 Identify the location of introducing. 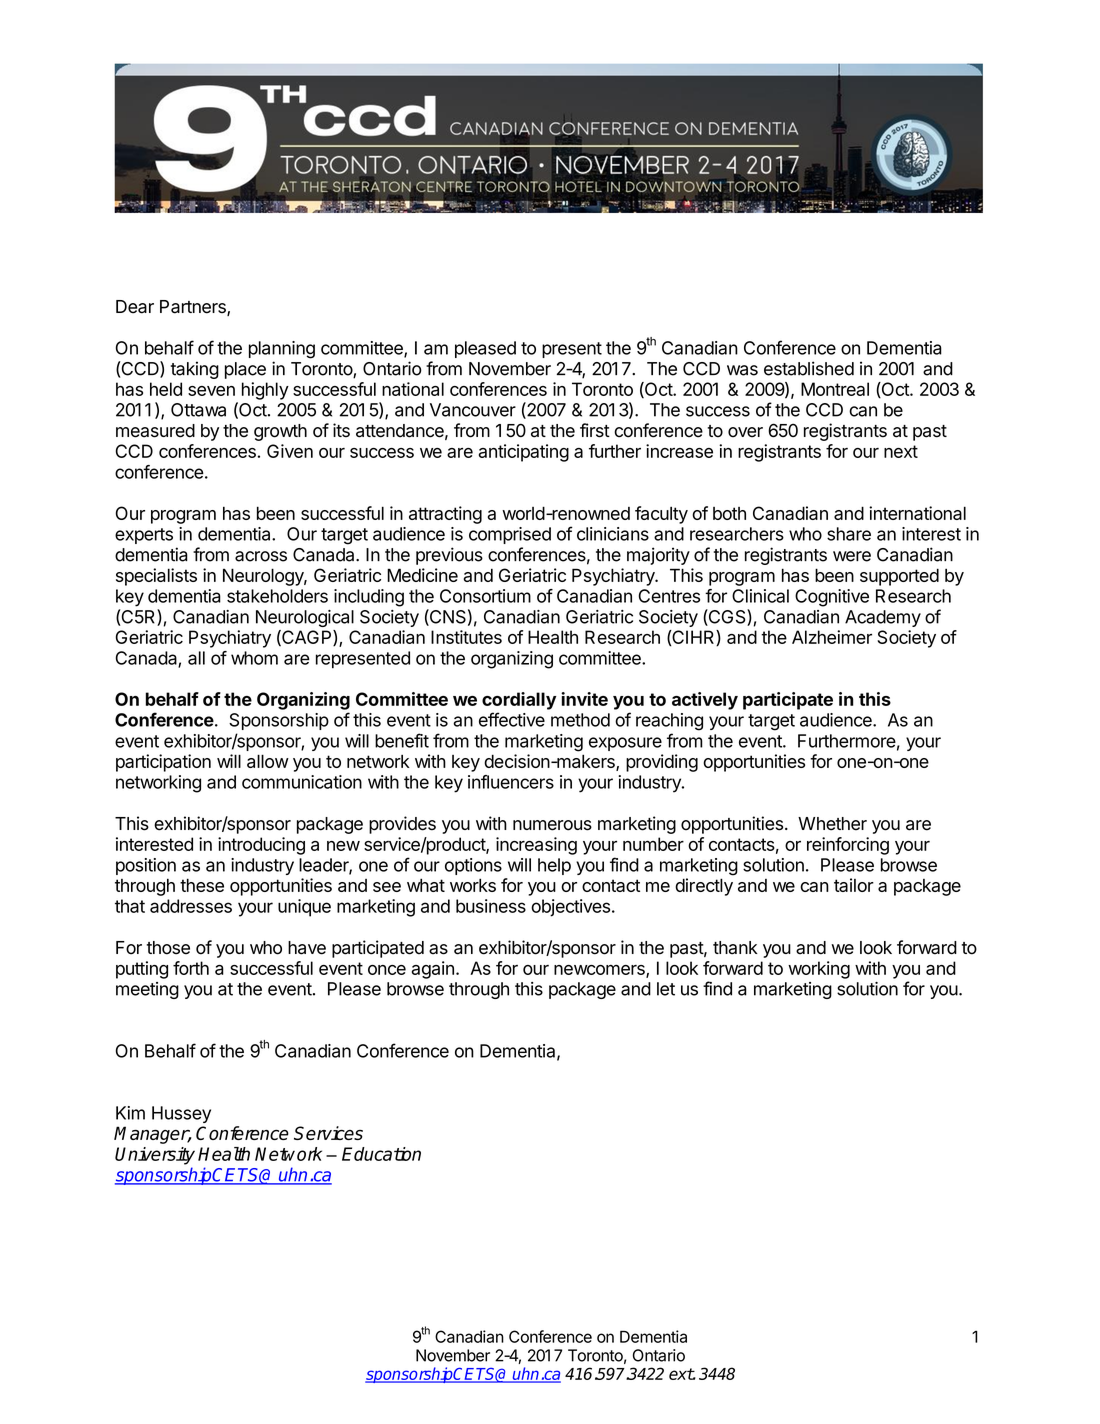
(261, 846).
